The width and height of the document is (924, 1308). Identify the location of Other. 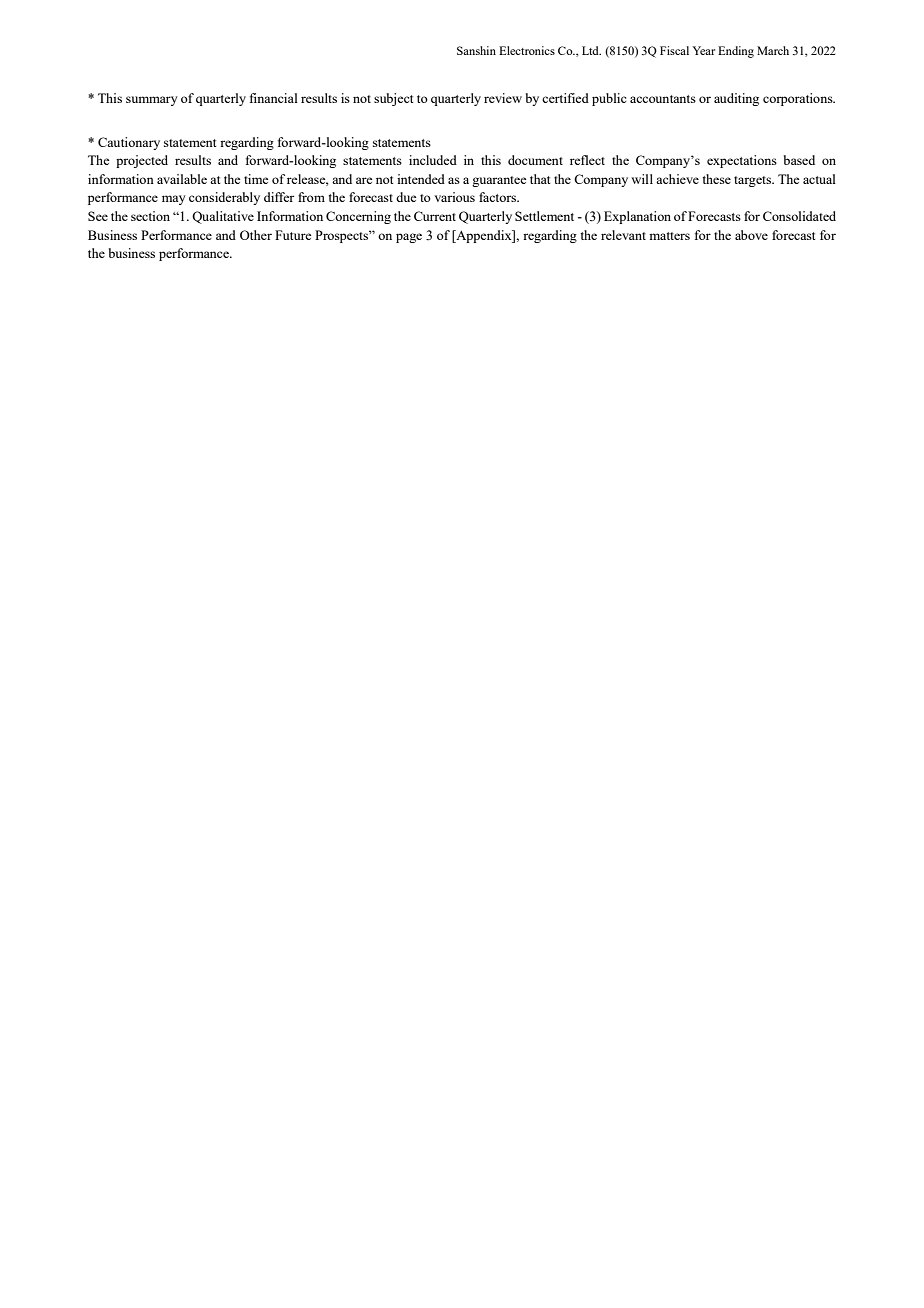
(256, 235).
